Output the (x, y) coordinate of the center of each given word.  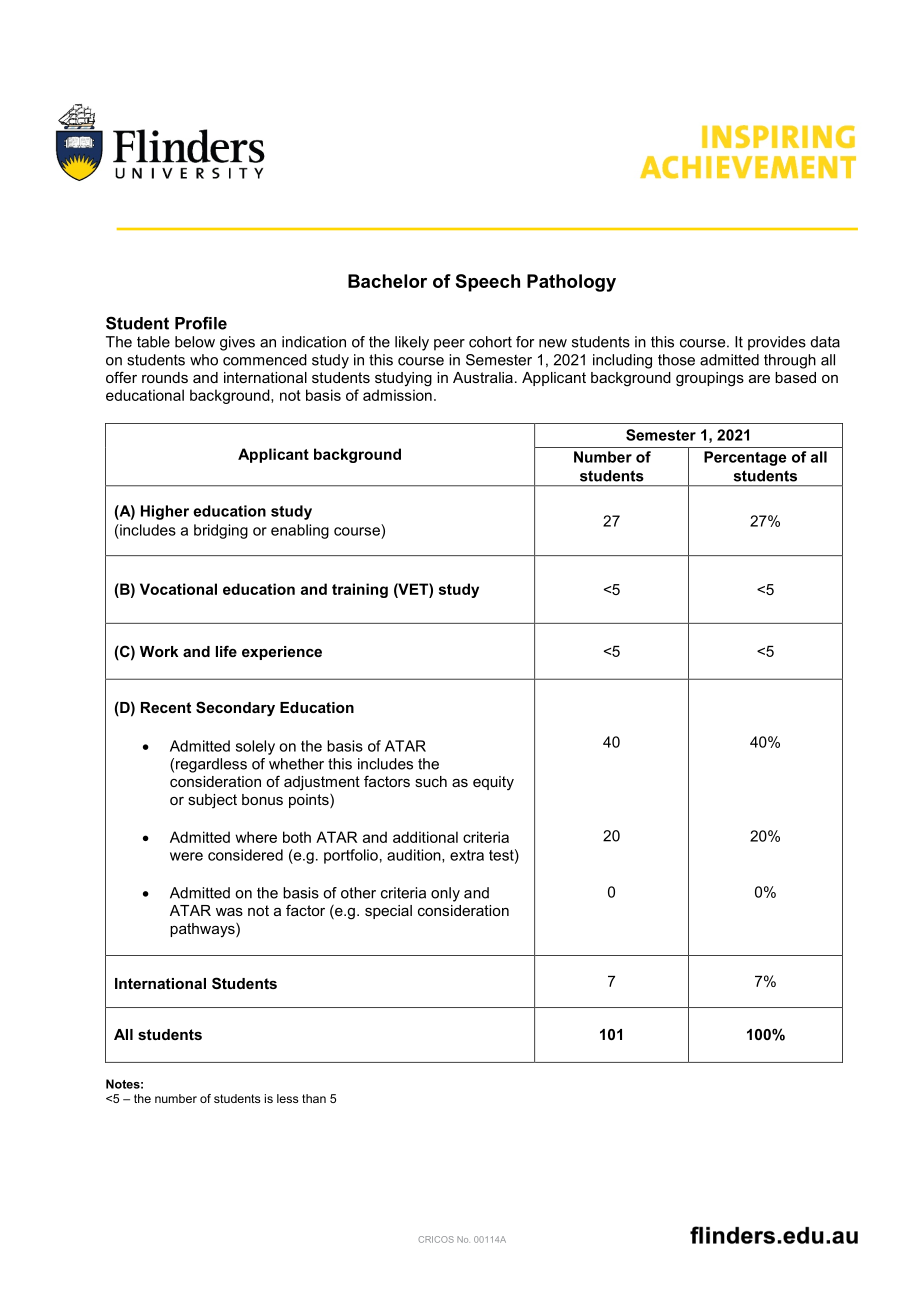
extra (467, 855)
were (186, 856)
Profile (201, 323)
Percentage (745, 458)
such (431, 781)
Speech (488, 283)
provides (777, 343)
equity (493, 783)
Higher (165, 512)
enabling (300, 531)
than (314, 1098)
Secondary (235, 709)
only (445, 894)
